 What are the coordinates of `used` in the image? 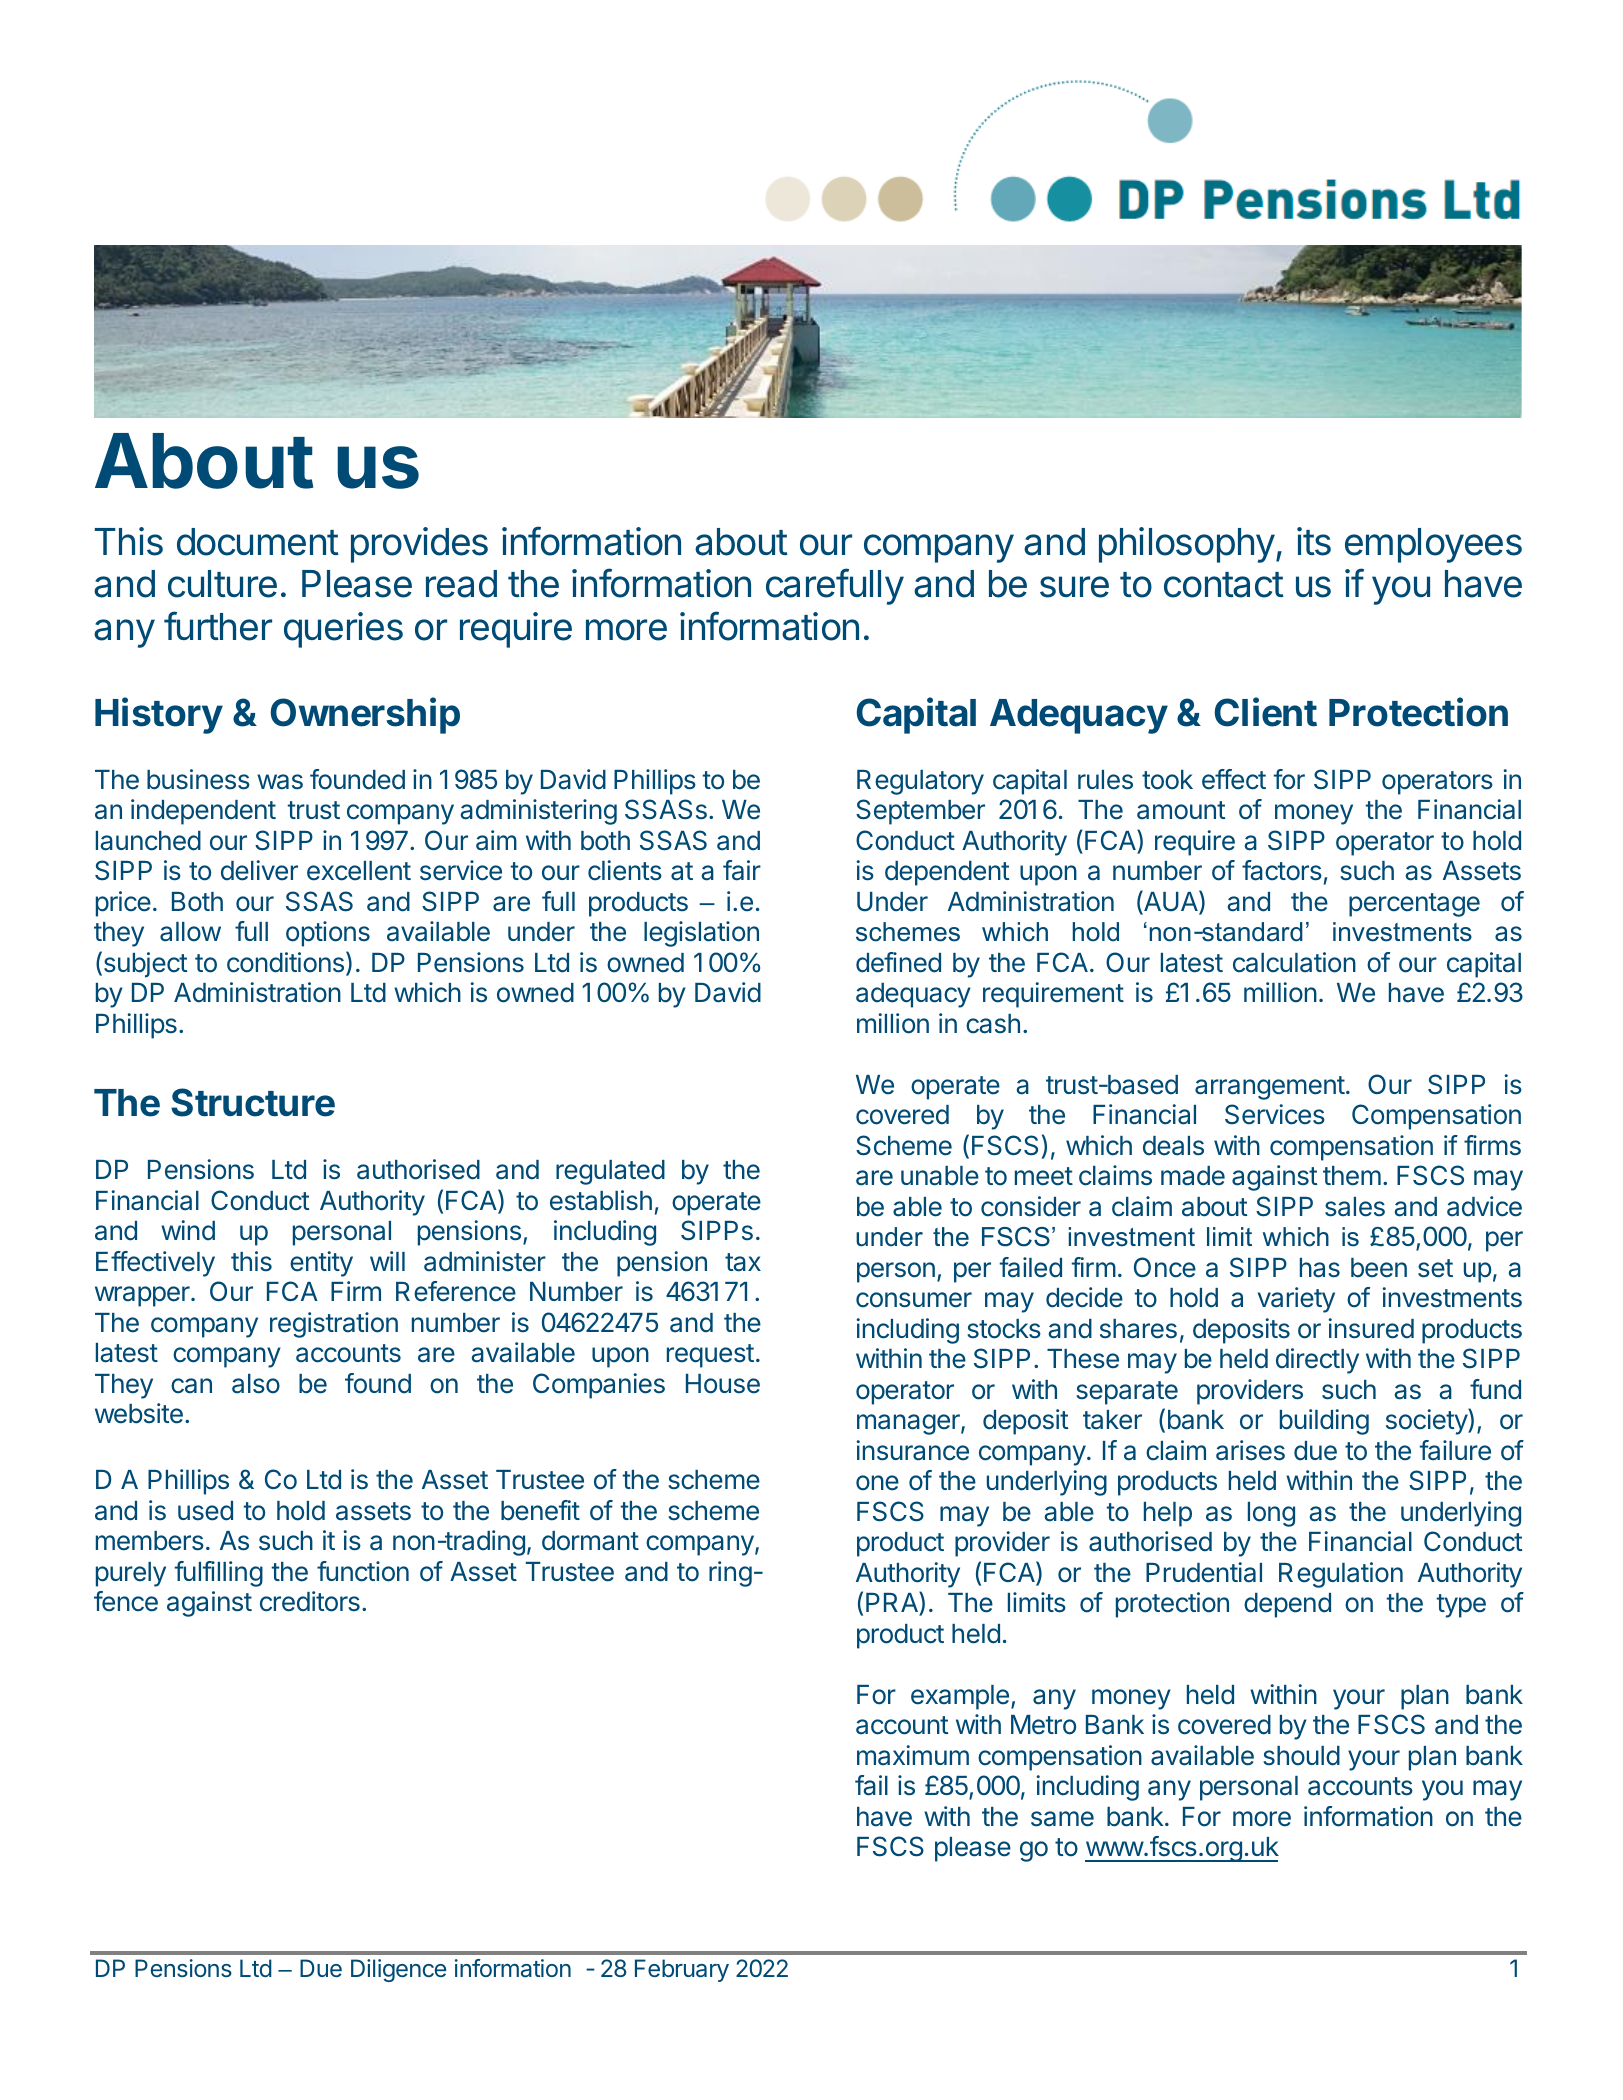 It's located at (205, 1511).
